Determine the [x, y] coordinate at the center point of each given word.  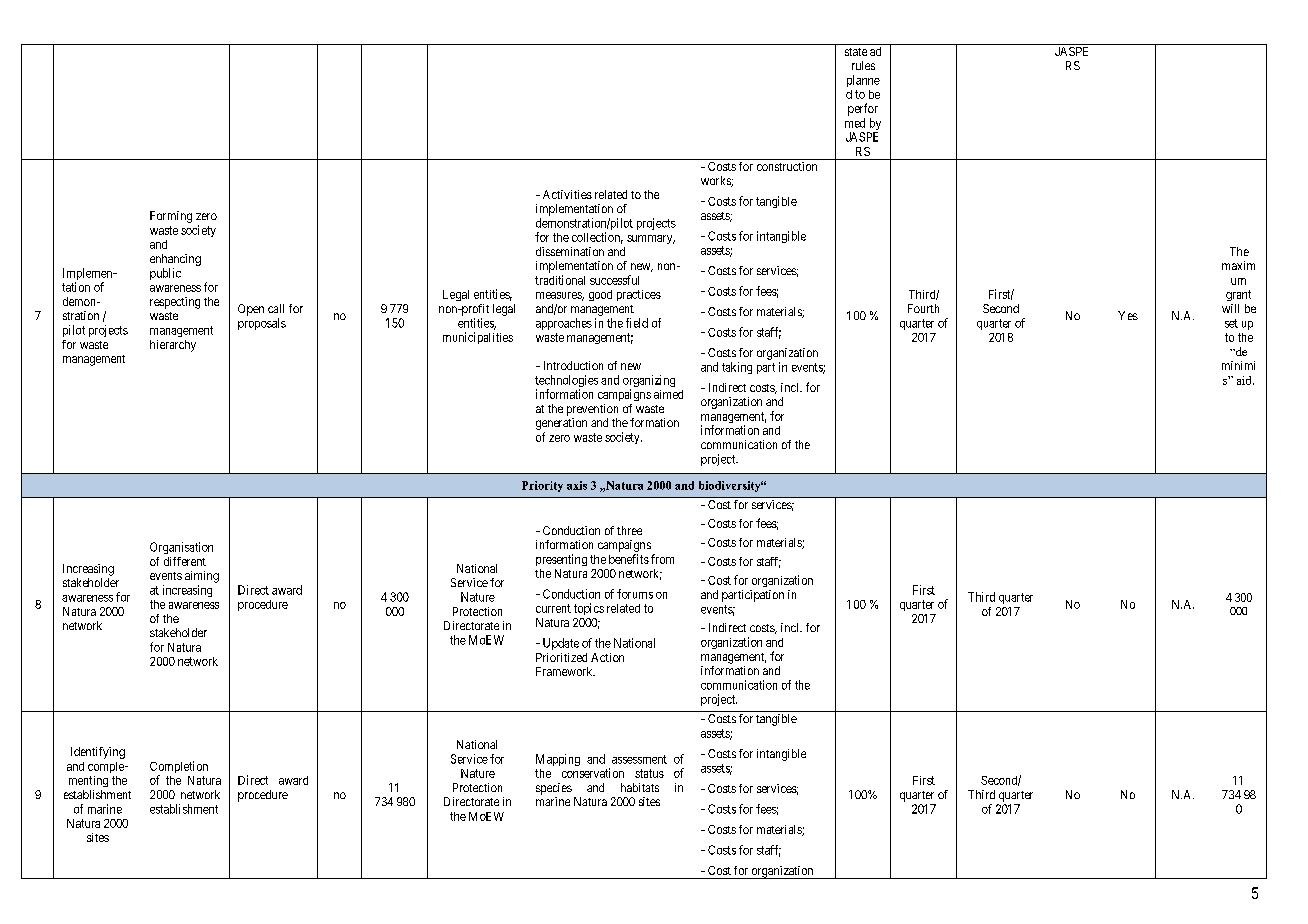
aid [1245, 380]
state [856, 52]
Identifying [98, 753]
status [649, 773]
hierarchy [173, 346]
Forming [171, 217]
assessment [639, 759]
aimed [668, 394]
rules [863, 65]
